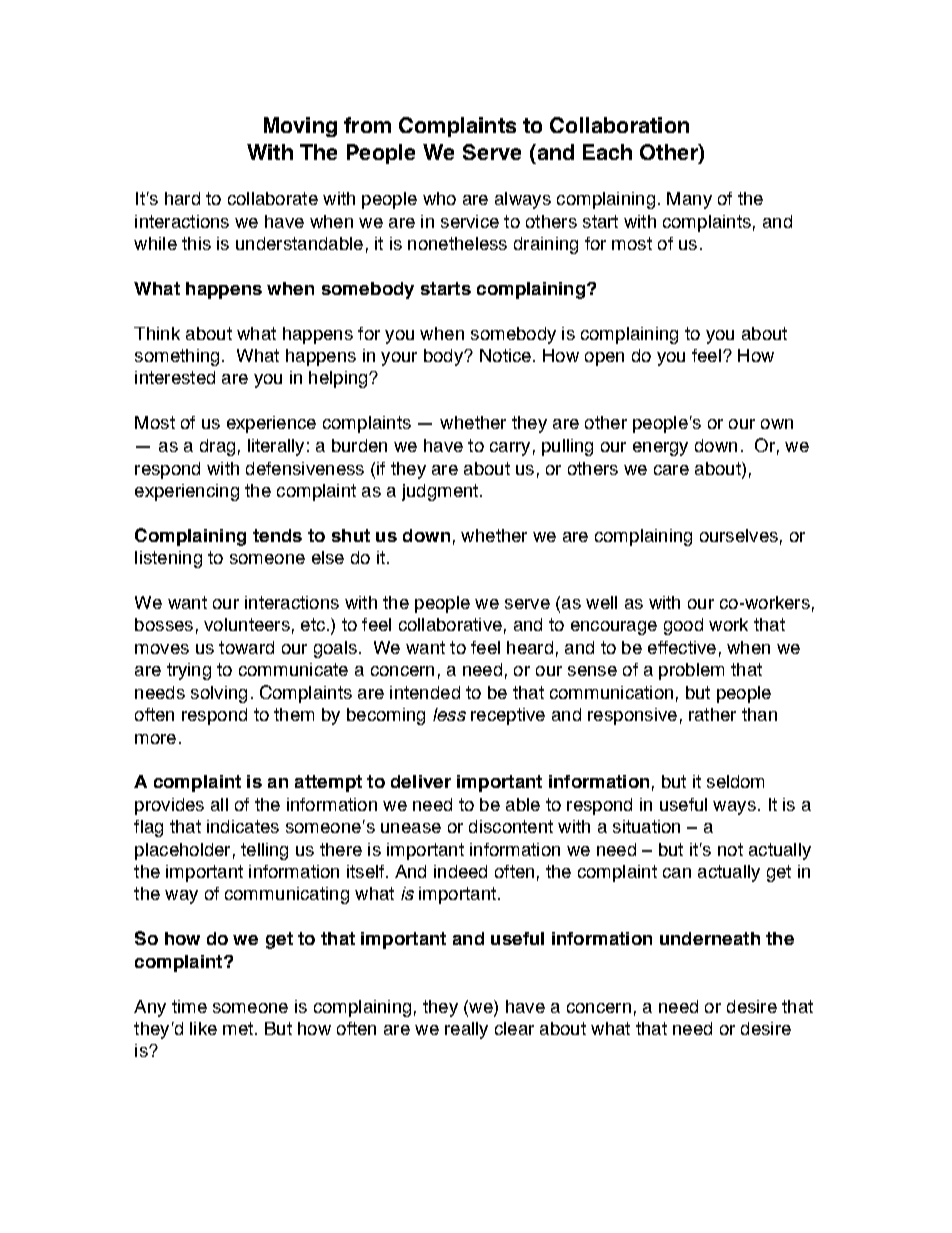  I want to click on collaborative, so click(450, 624).
